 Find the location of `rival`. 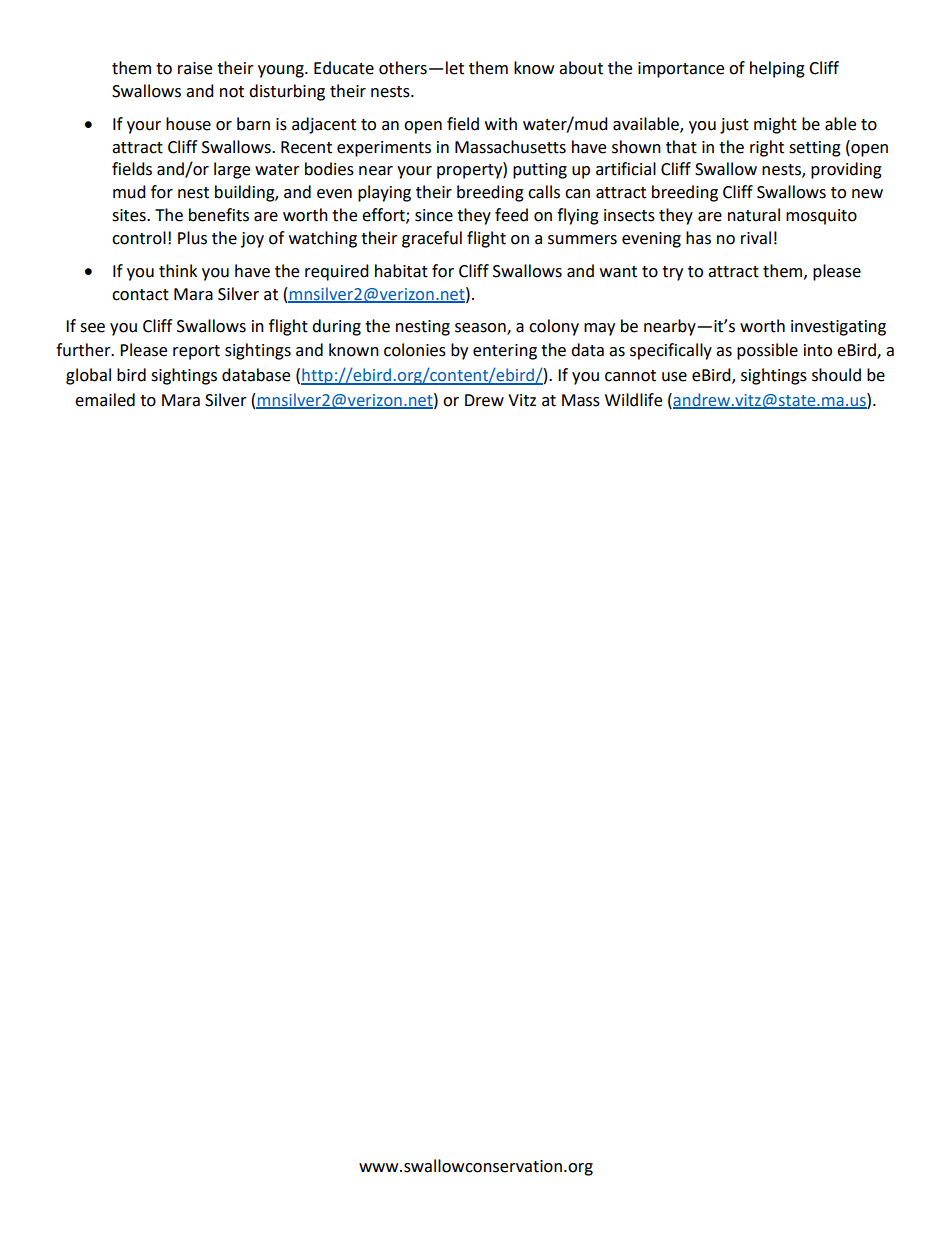

rival is located at coordinates (756, 238).
